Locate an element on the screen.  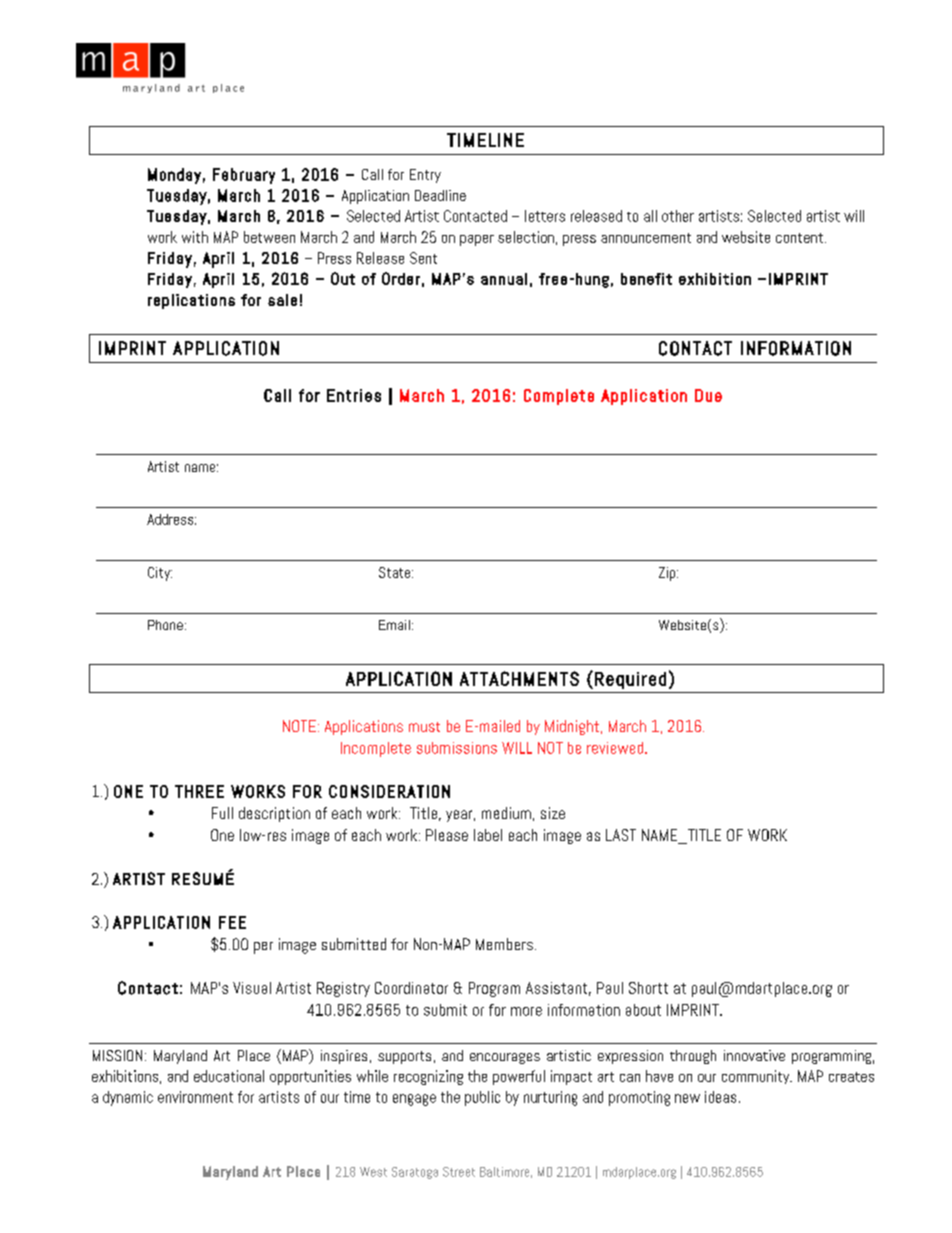
Members is located at coordinates (504, 944).
